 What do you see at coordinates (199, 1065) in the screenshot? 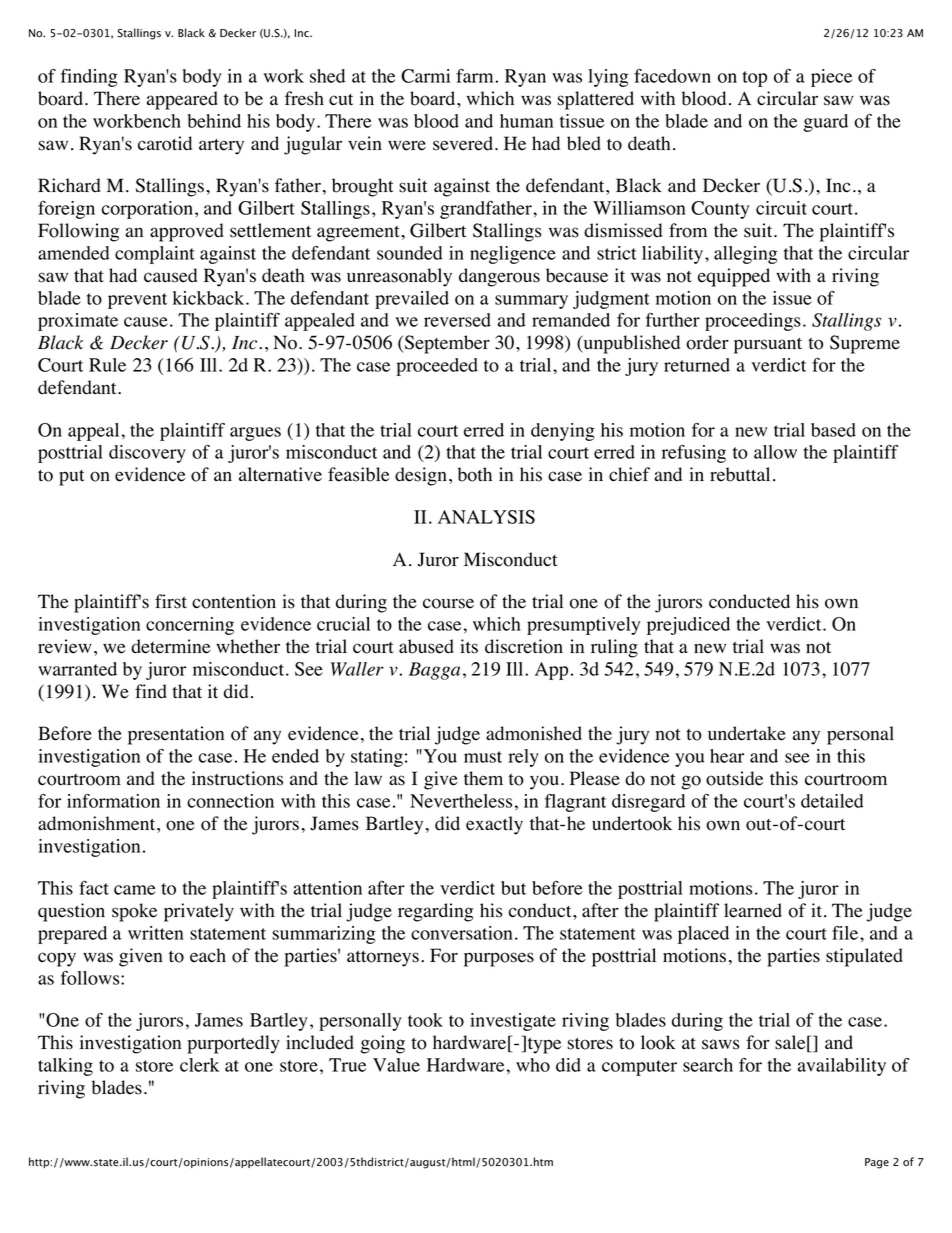
I see `clerk` at bounding box center [199, 1065].
